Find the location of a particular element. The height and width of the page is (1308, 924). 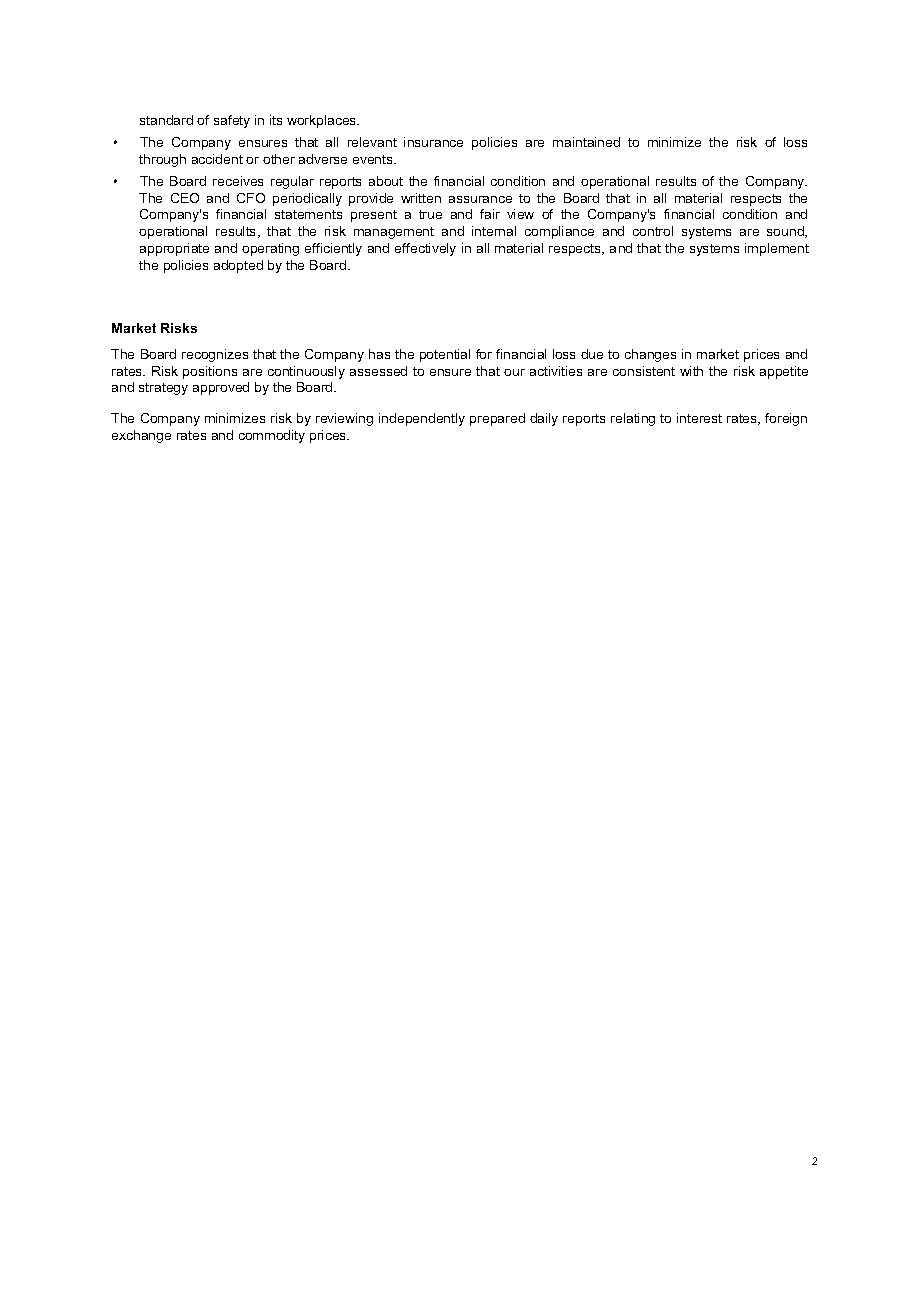

implement is located at coordinates (777, 249).
